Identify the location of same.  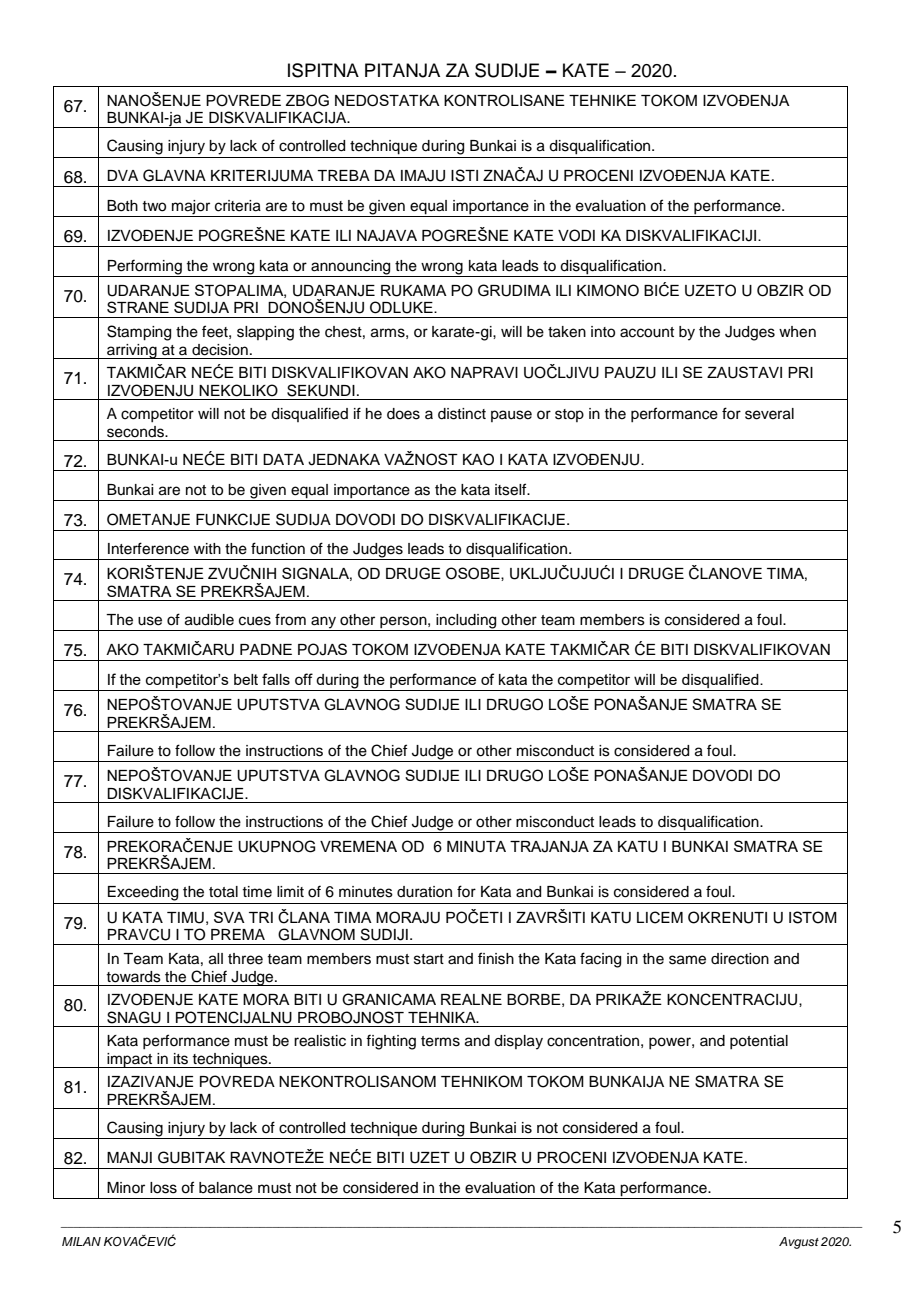
(687, 960).
